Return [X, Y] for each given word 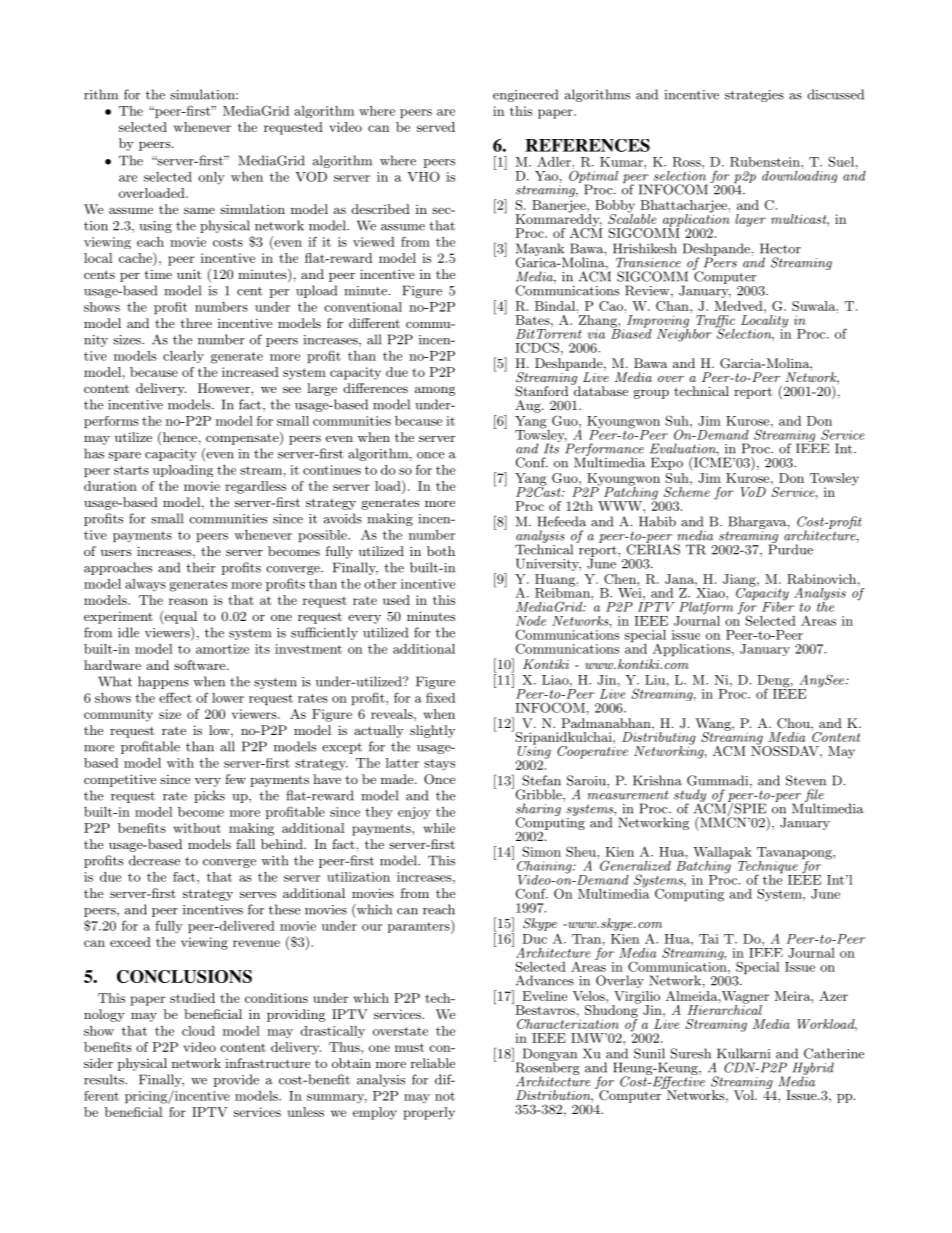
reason [188, 601]
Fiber [778, 605]
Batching [704, 867]
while [439, 828]
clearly [183, 357]
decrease [154, 860]
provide [236, 1080]
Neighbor [684, 334]
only [211, 178]
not [445, 1096]
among [435, 391]
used [396, 600]
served [436, 127]
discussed [835, 94]
